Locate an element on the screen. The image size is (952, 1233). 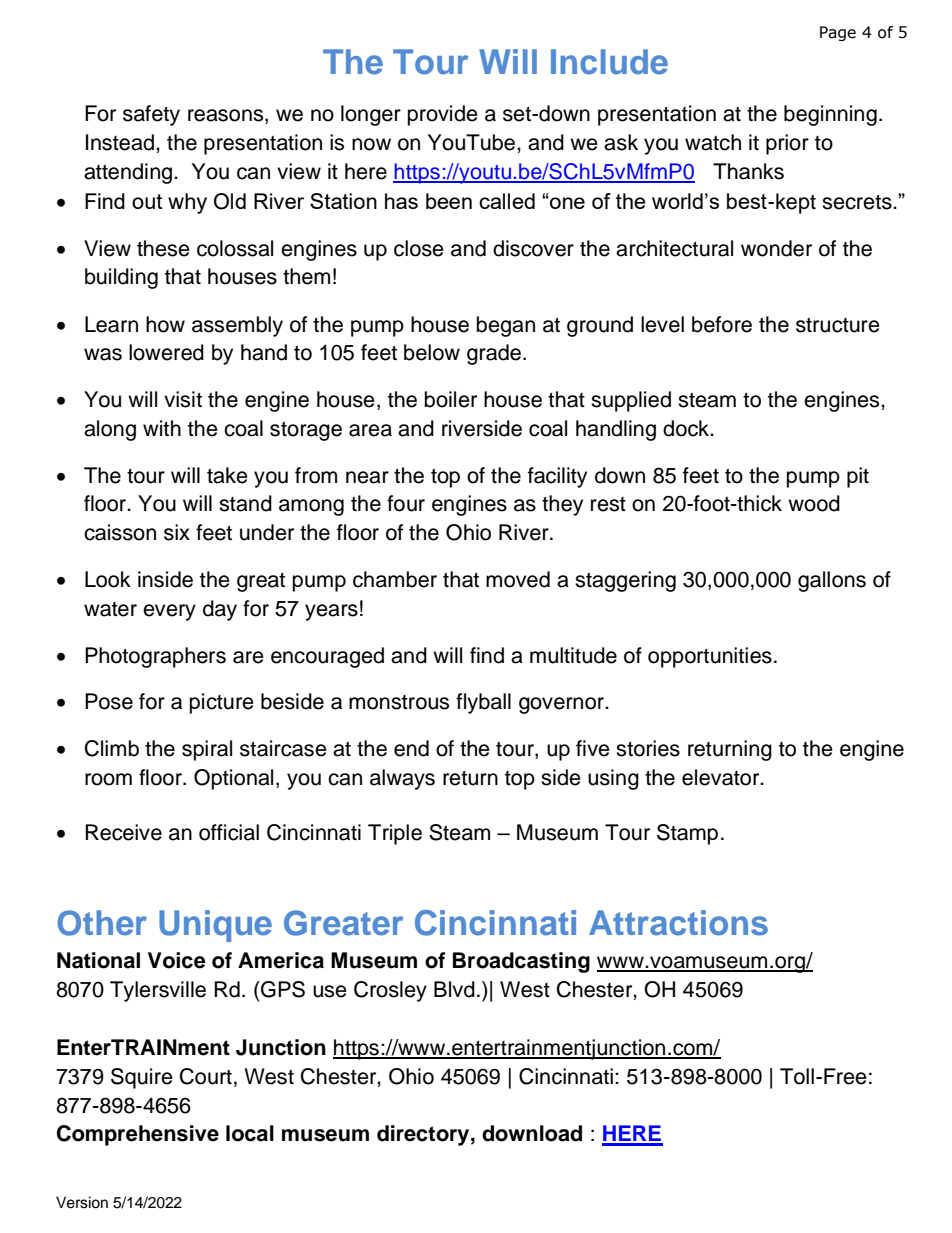
boiler is located at coordinates (451, 399).
